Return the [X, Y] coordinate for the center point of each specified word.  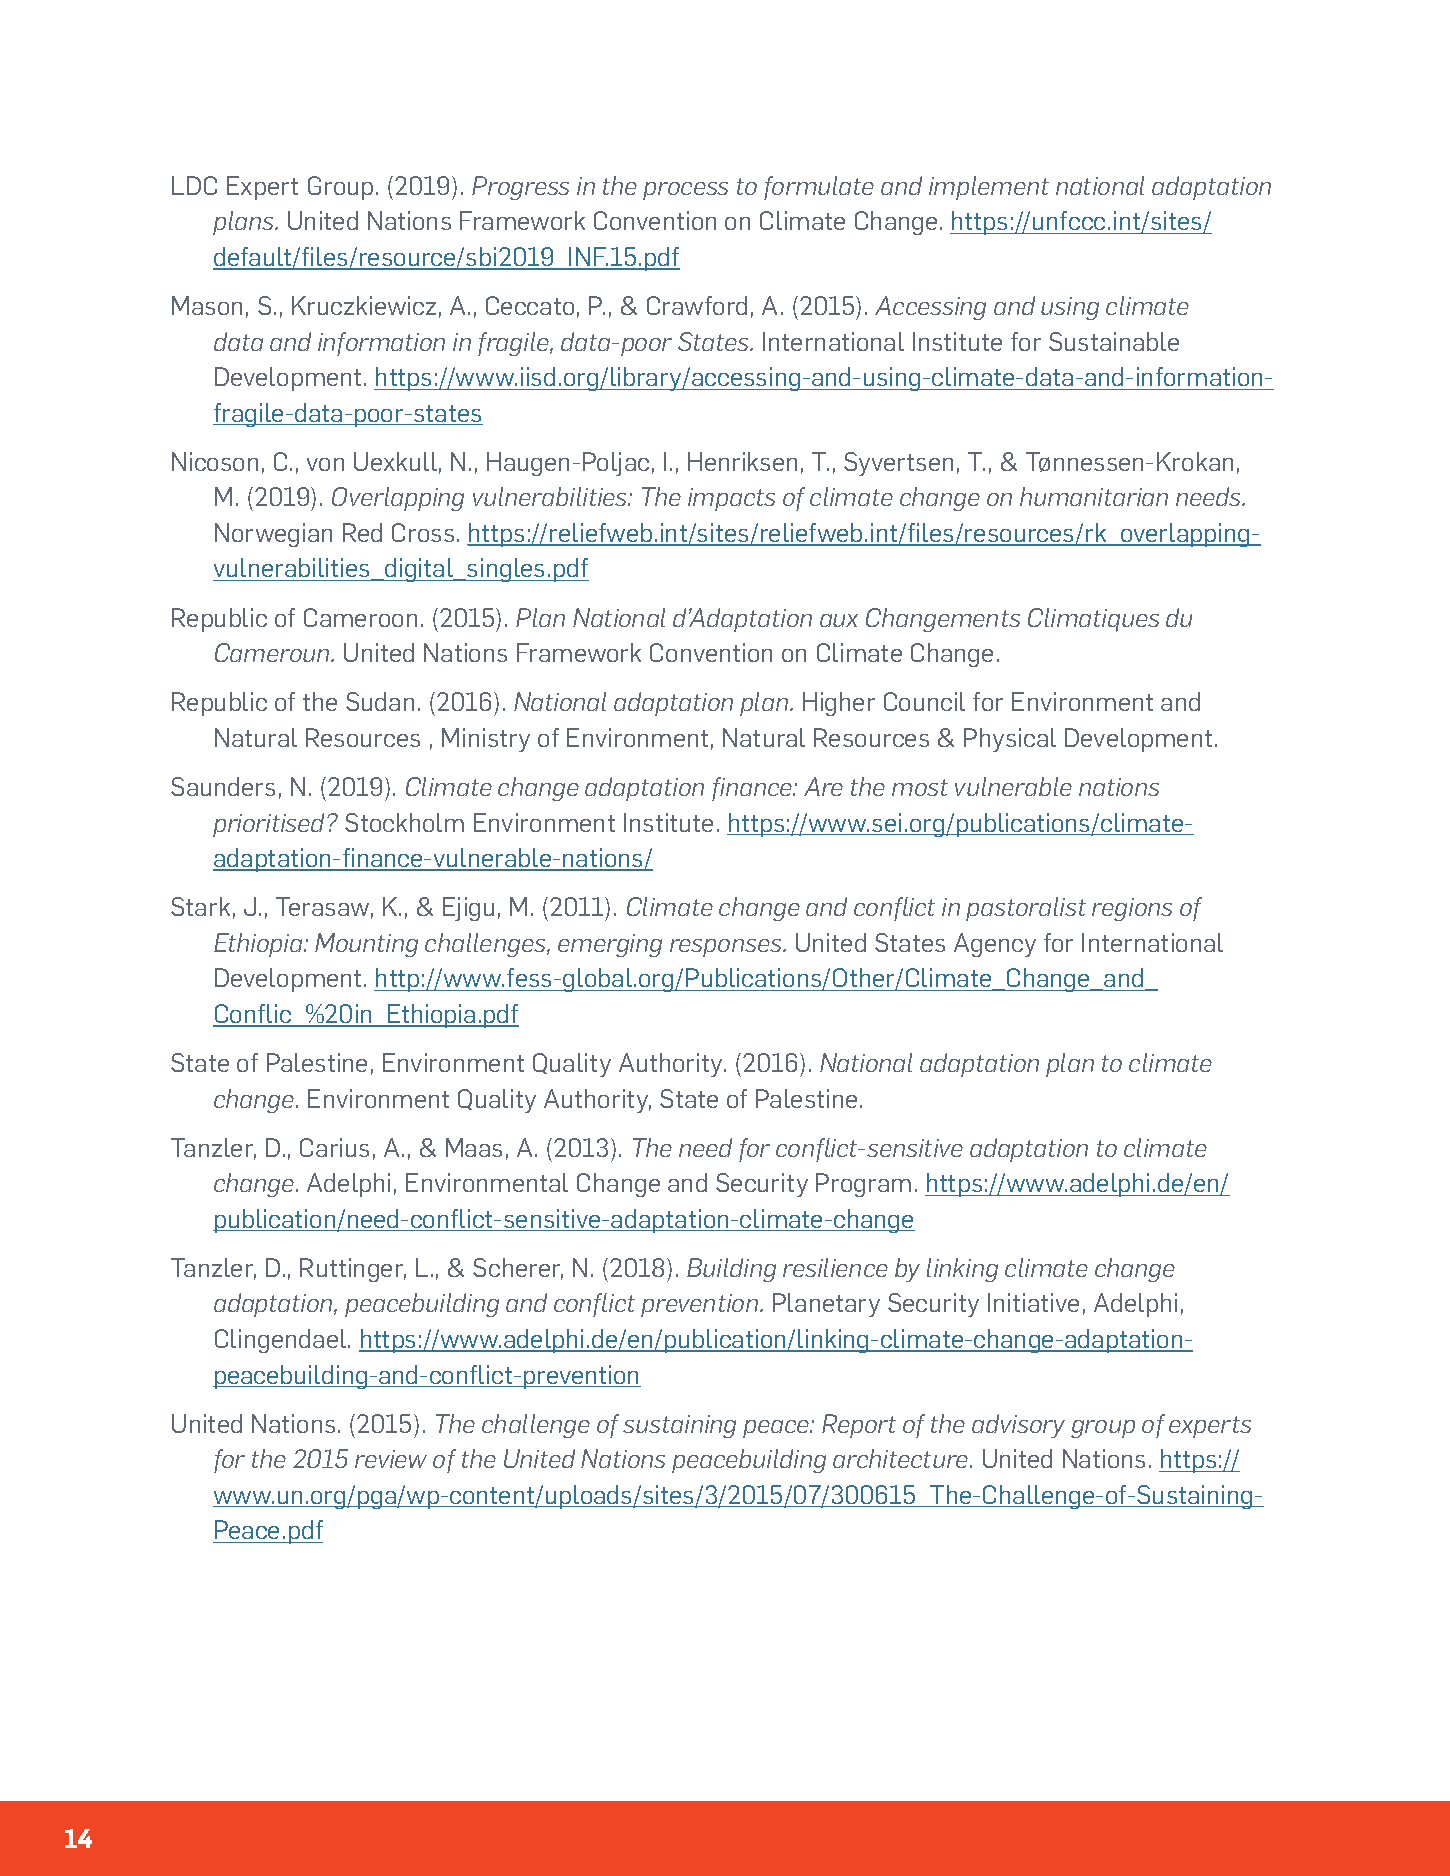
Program [863, 1185]
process [685, 191]
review [391, 1459]
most [920, 787]
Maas [474, 1147]
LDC [194, 185]
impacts [731, 499]
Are [823, 786]
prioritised [270, 825]
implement [989, 188]
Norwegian [273, 535]
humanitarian [1094, 496]
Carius [334, 1147]
